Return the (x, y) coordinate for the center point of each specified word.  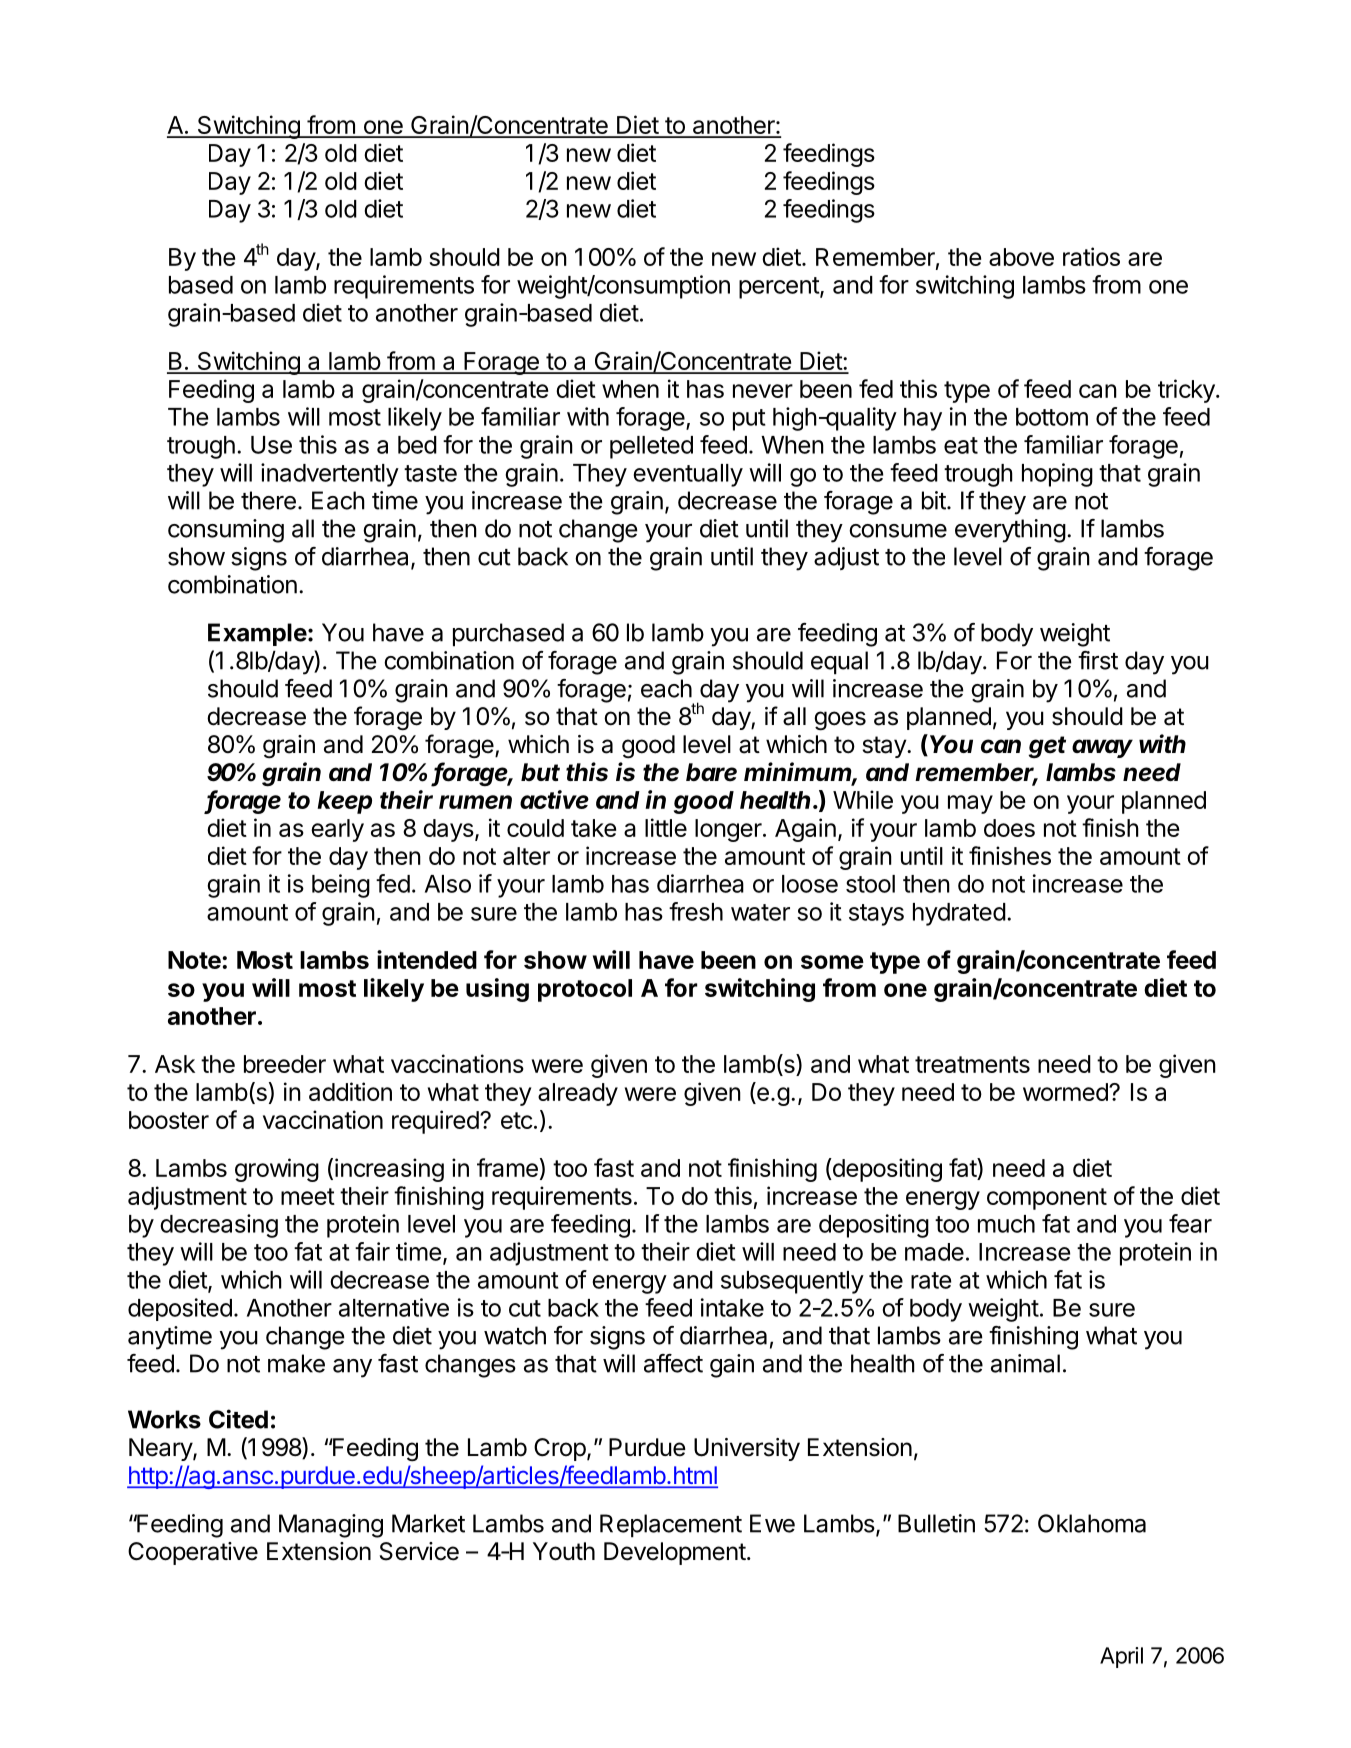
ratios (1091, 256)
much (1006, 1224)
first (1098, 660)
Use (271, 445)
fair (372, 1251)
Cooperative (193, 1553)
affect (673, 1363)
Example (257, 634)
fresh (696, 911)
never (763, 391)
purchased (508, 635)
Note (194, 960)
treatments (972, 1064)
